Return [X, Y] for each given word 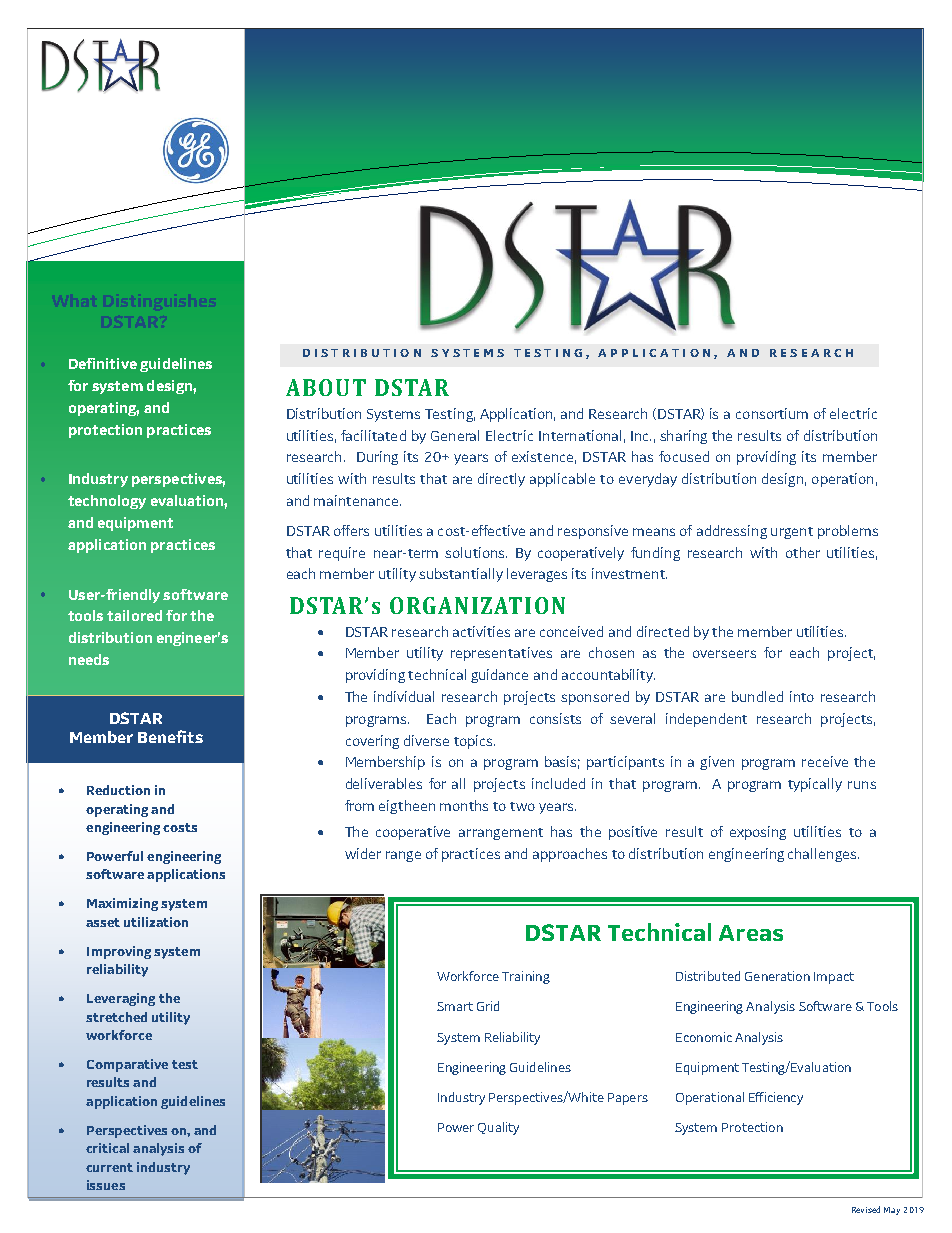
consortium [772, 413]
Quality [498, 1128]
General [455, 435]
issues [106, 1185]
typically [815, 785]
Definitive [103, 363]
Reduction [118, 790]
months [464, 805]
